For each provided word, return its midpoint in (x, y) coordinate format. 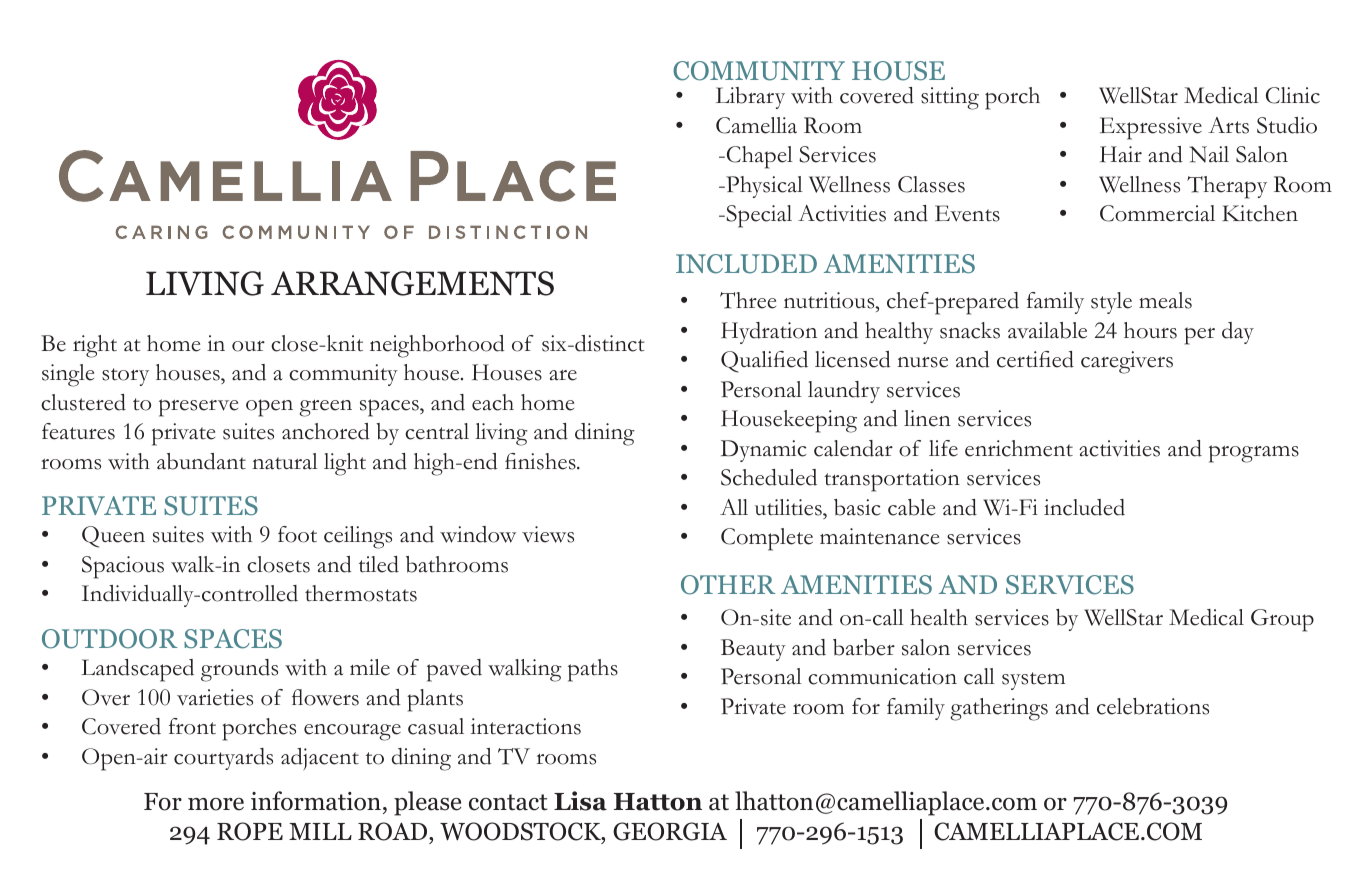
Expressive (1151, 128)
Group (1282, 620)
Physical (763, 187)
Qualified (764, 362)
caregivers (1127, 362)
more (216, 804)
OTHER (728, 585)
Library (750, 98)
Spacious (123, 567)
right (95, 346)
